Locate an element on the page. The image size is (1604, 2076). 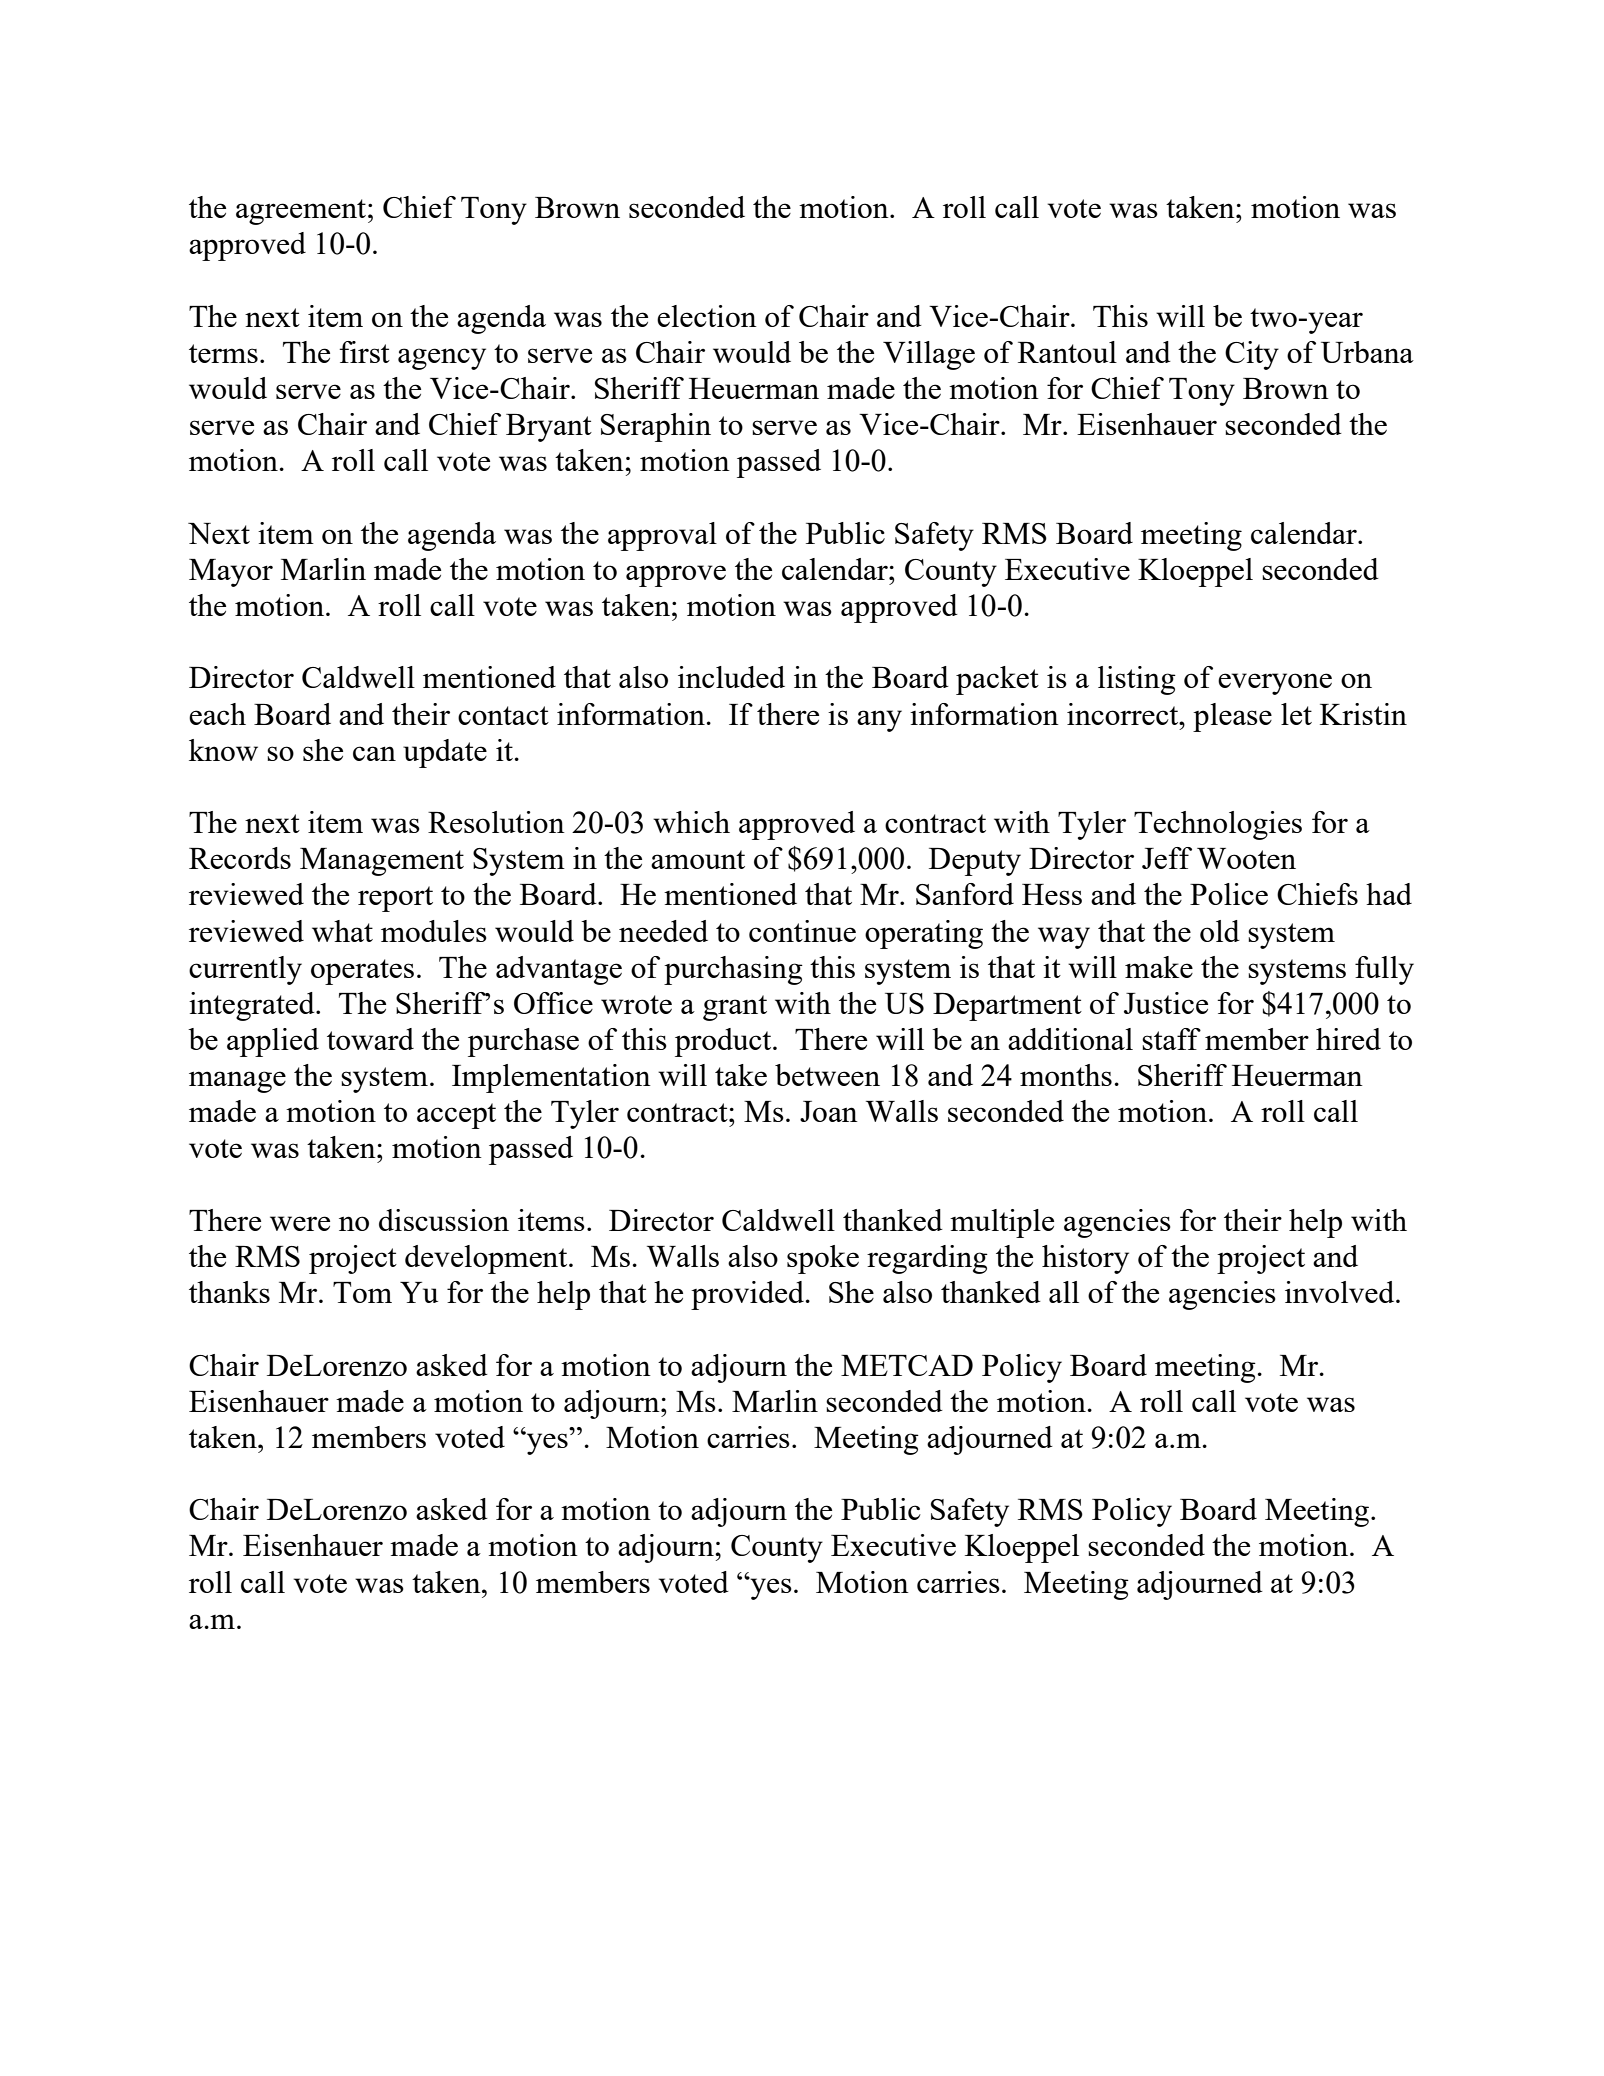
can is located at coordinates (374, 753).
